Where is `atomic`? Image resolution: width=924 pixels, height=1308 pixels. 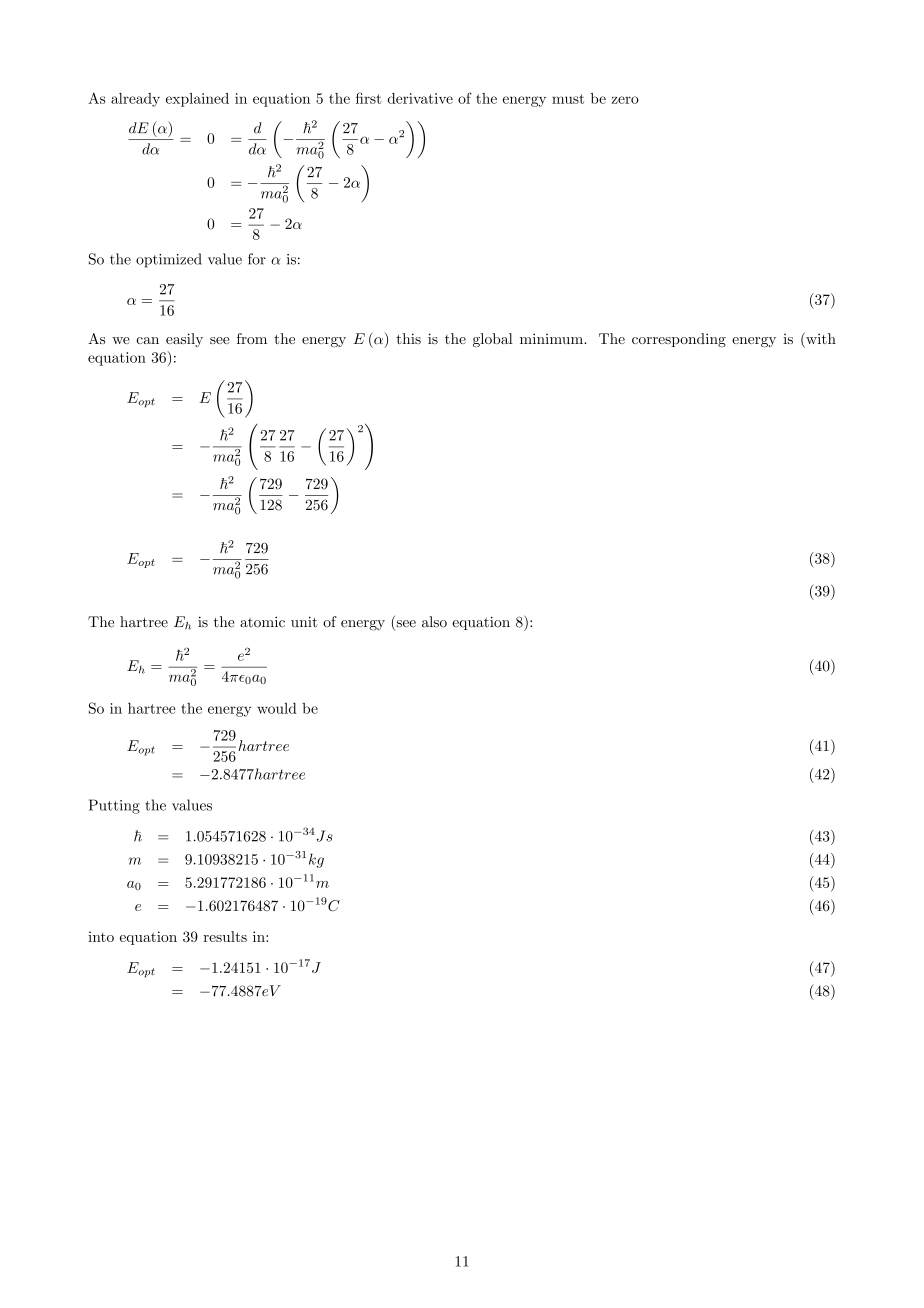 atomic is located at coordinates (262, 622).
